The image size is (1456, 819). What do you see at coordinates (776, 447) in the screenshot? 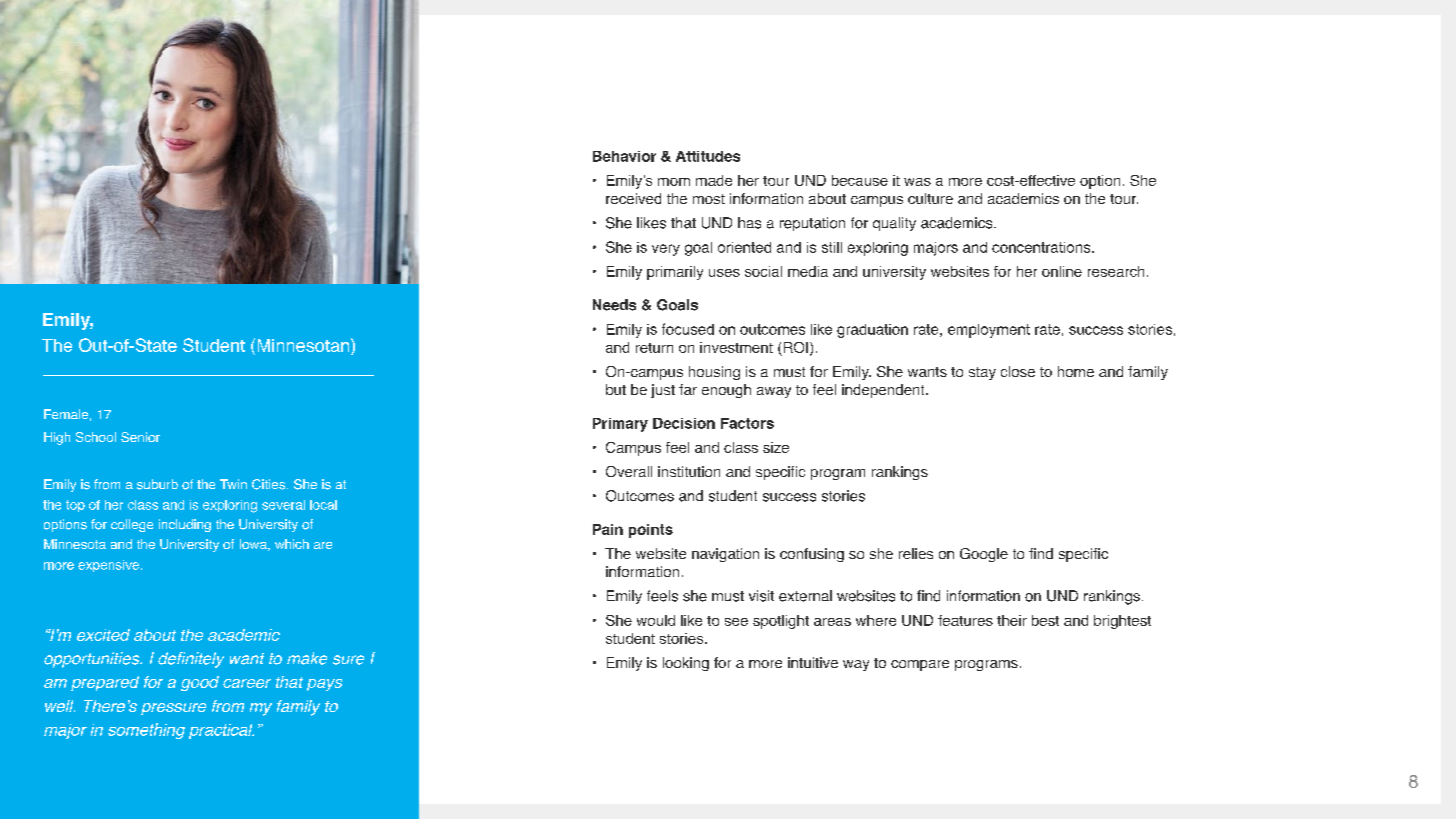
I see `size` at bounding box center [776, 447].
